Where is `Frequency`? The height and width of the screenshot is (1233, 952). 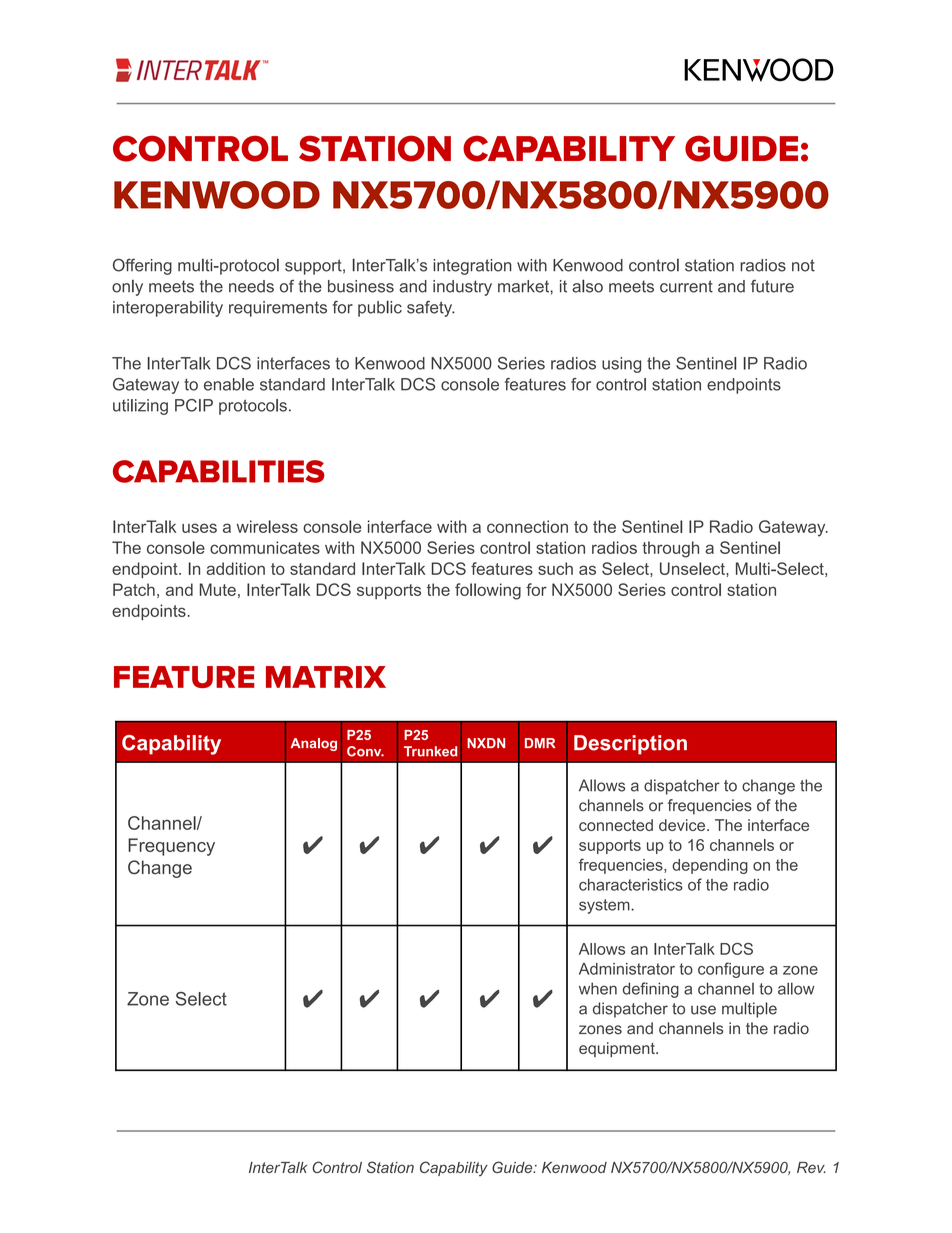
Frequency is located at coordinates (171, 847).
